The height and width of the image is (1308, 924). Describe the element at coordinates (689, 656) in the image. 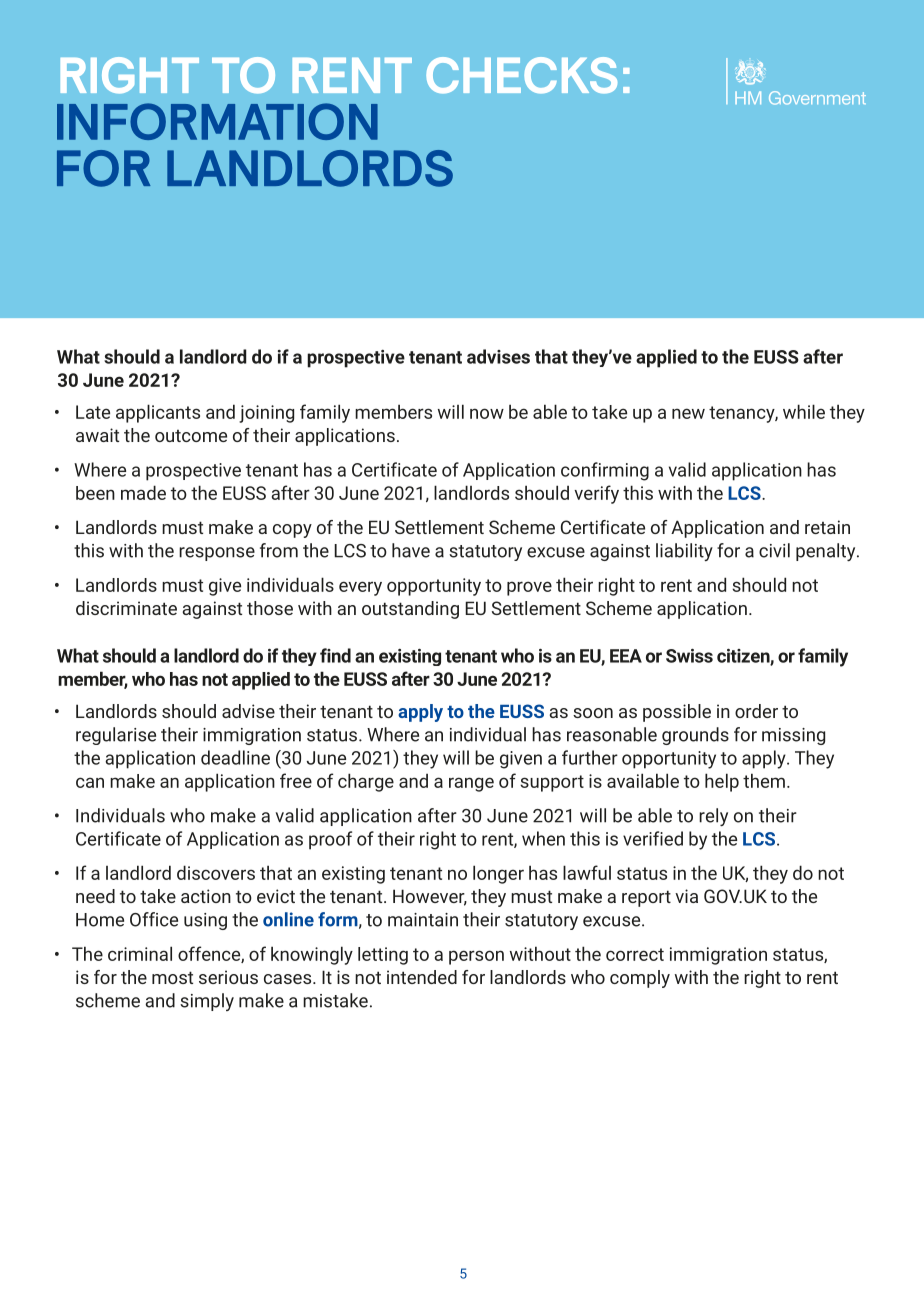

I see `Swiss` at that location.
